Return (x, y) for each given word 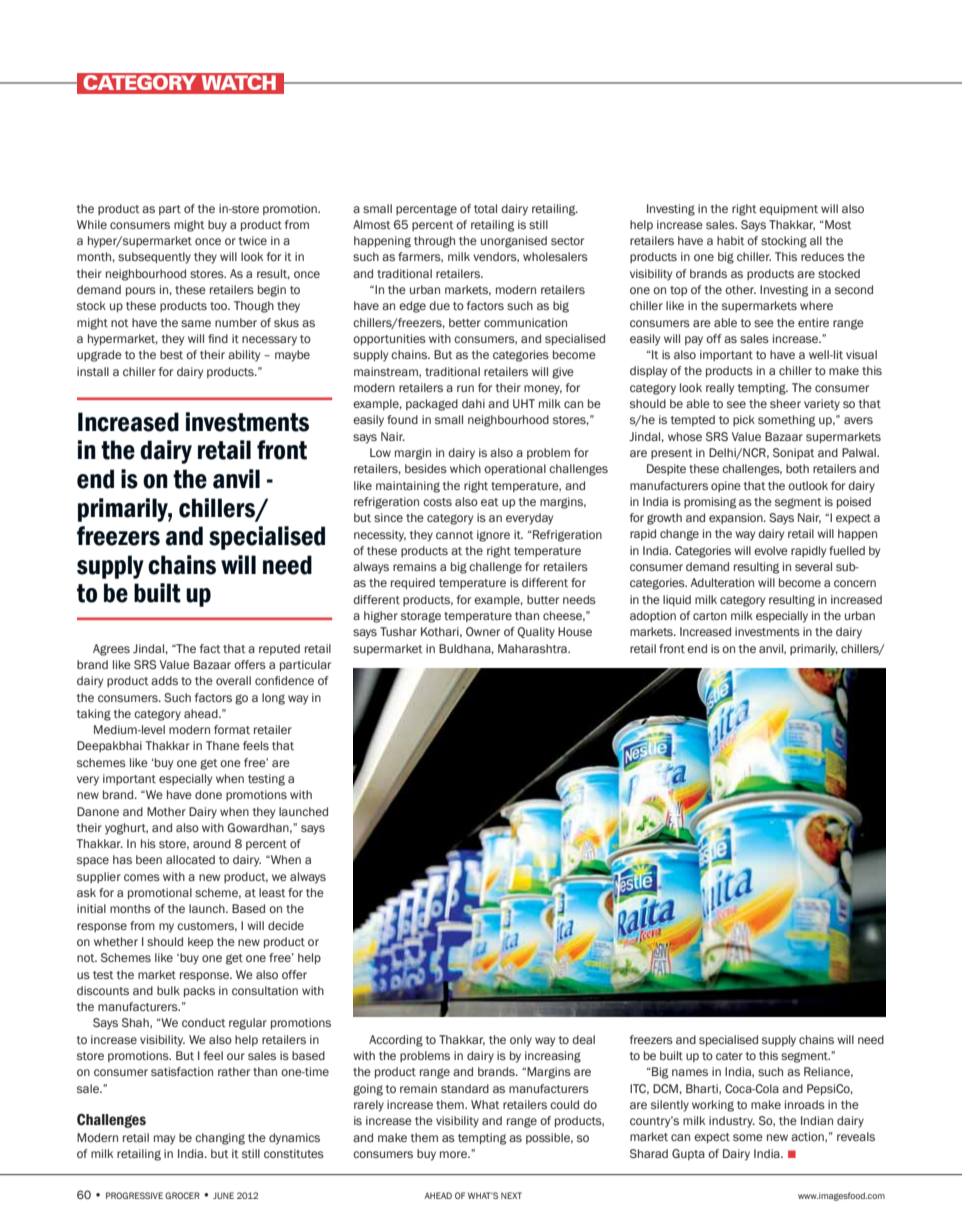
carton (710, 616)
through (434, 242)
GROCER (182, 1195)
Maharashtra (533, 648)
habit (730, 240)
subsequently (154, 258)
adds (164, 680)
